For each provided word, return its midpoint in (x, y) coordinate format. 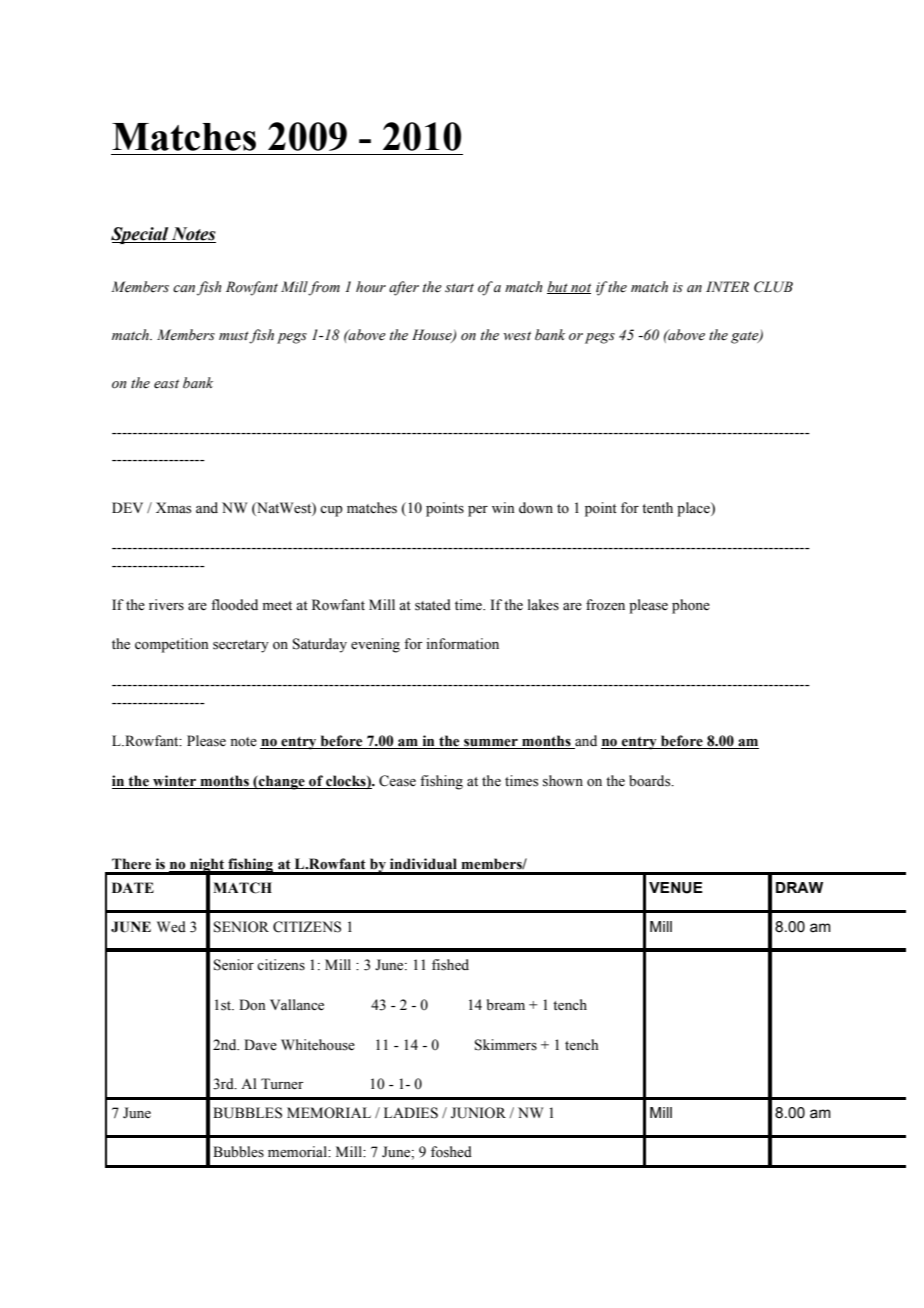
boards (651, 781)
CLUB (773, 287)
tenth (657, 508)
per (478, 511)
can (184, 288)
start (459, 288)
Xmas (173, 508)
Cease (397, 781)
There (131, 864)
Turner (282, 1084)
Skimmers (506, 1045)
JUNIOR (478, 1113)
